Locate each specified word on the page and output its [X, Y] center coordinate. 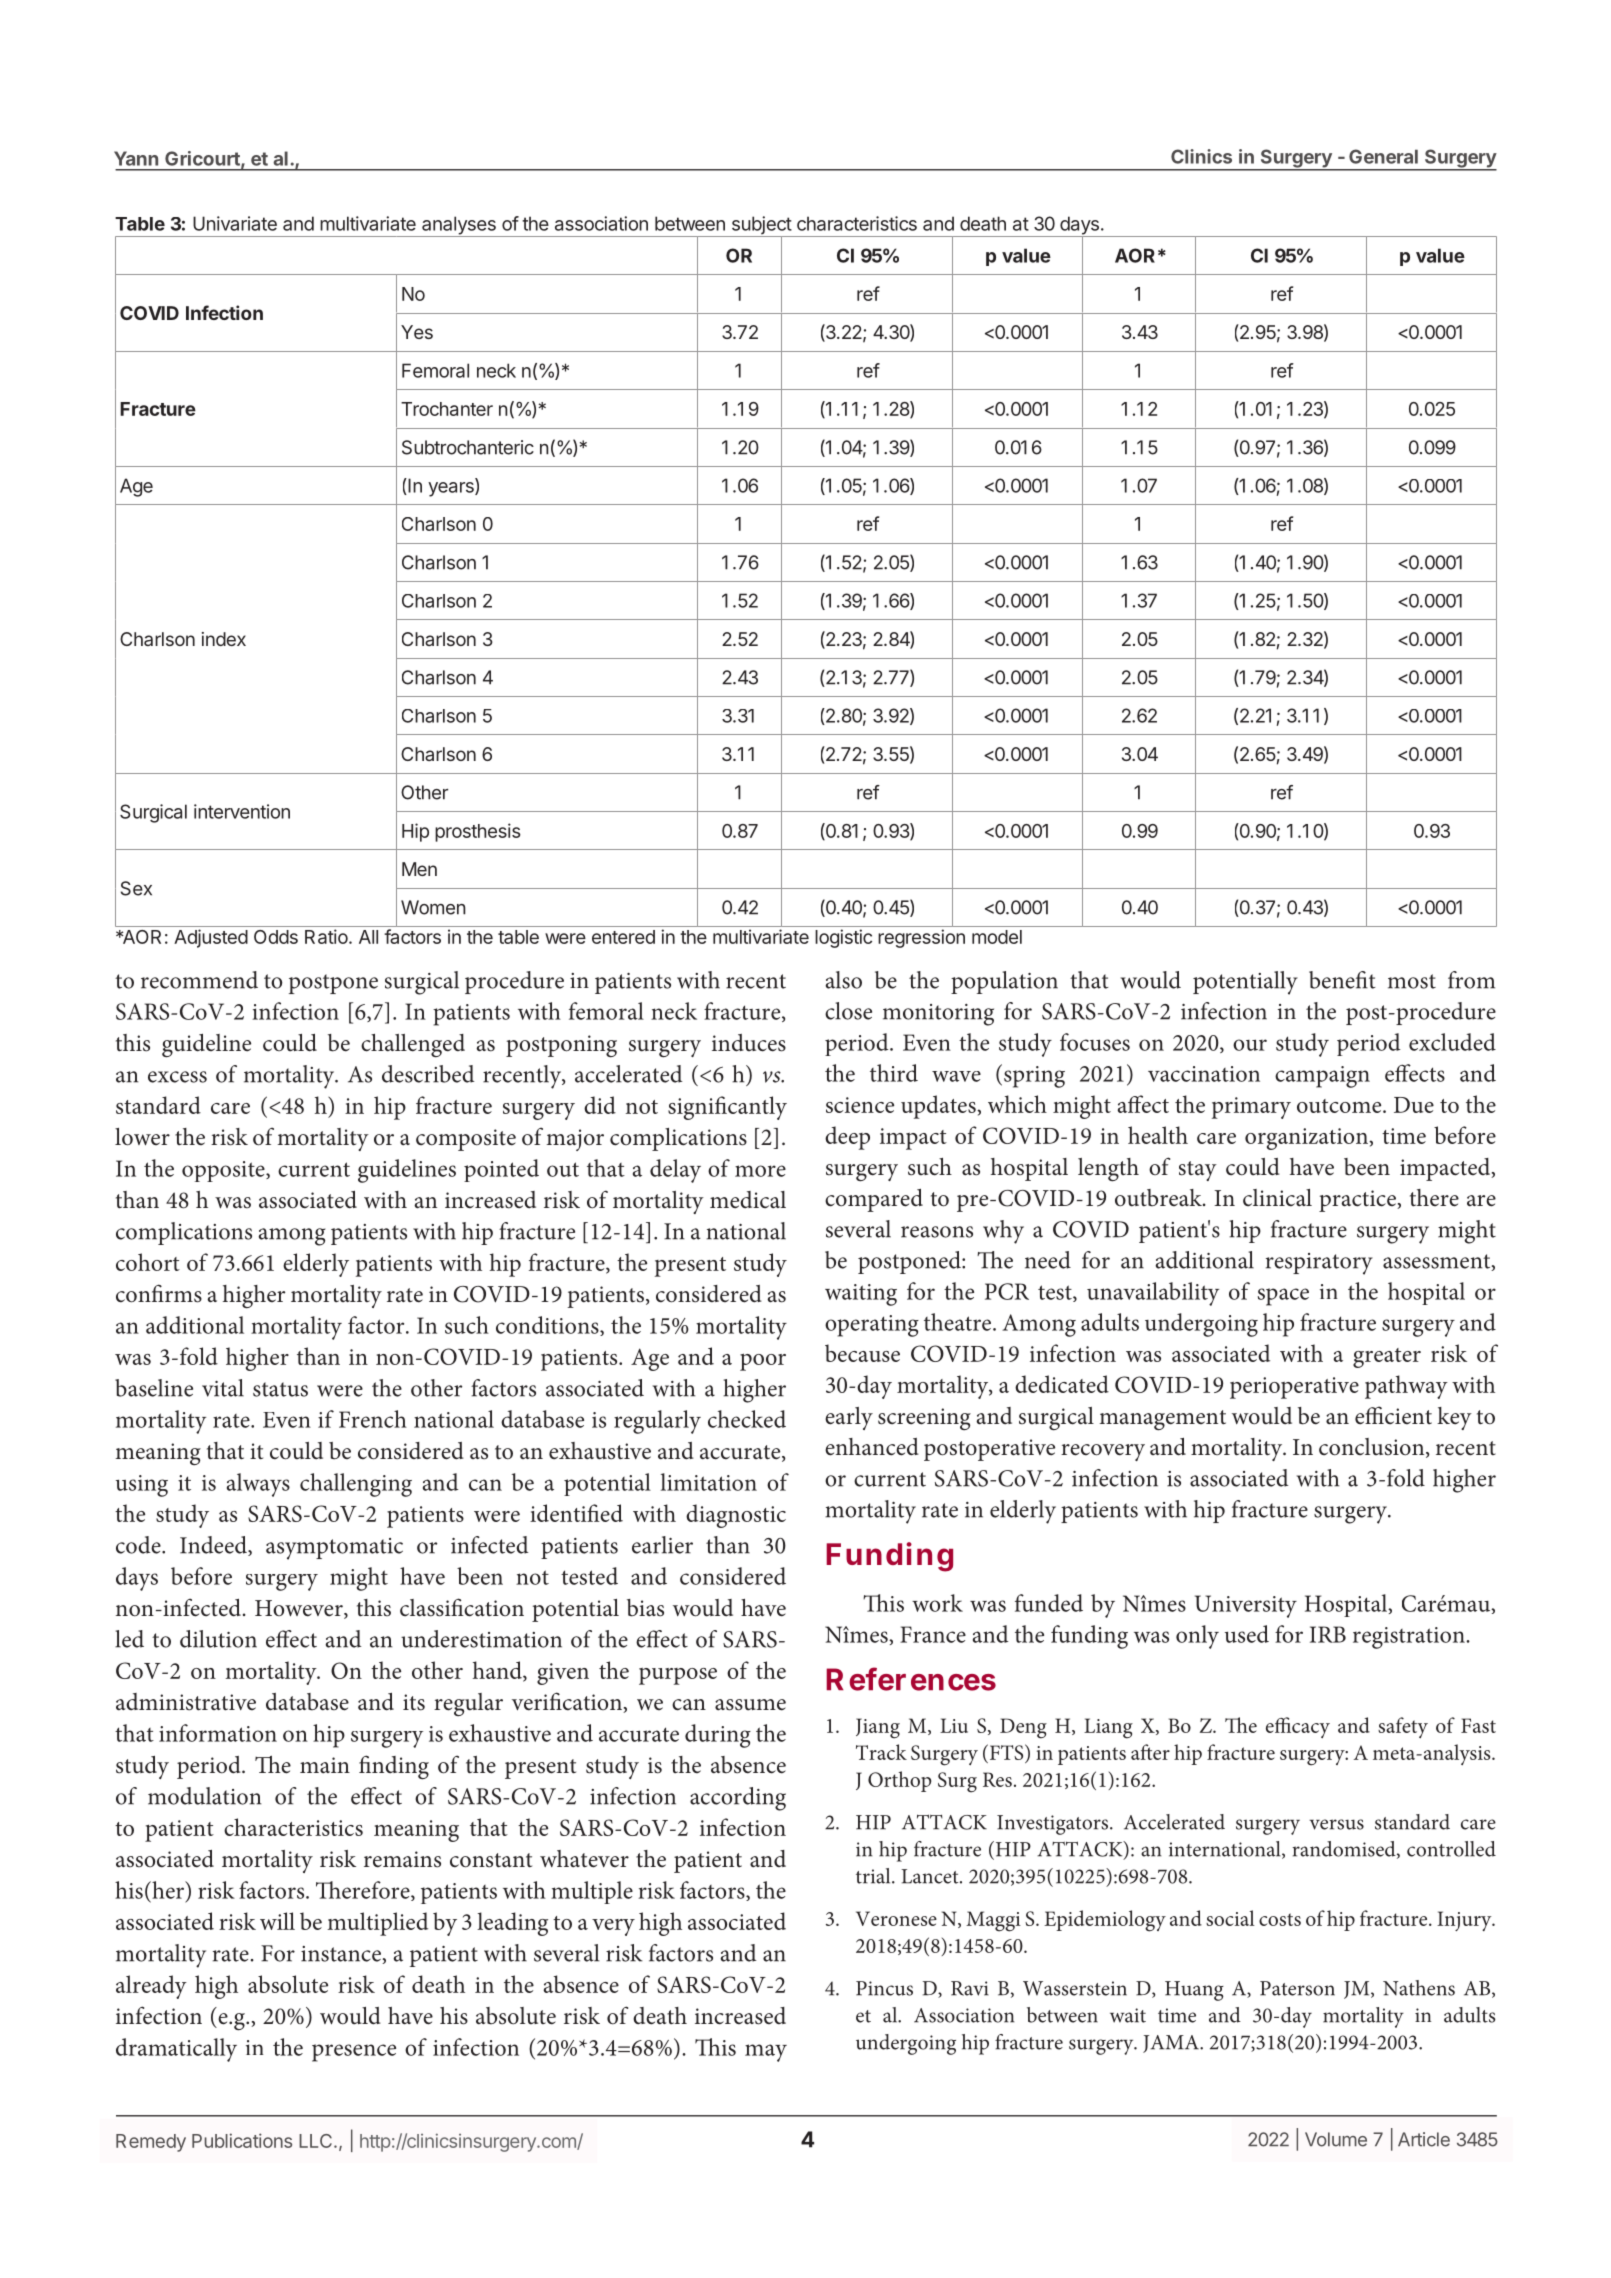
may [766, 2053]
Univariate [235, 223]
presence [354, 2053]
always [258, 1485]
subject [761, 226]
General [1383, 156]
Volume [1336, 2139]
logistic [843, 938]
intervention [242, 811]
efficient [1393, 1415]
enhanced [872, 1447]
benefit [1342, 980]
